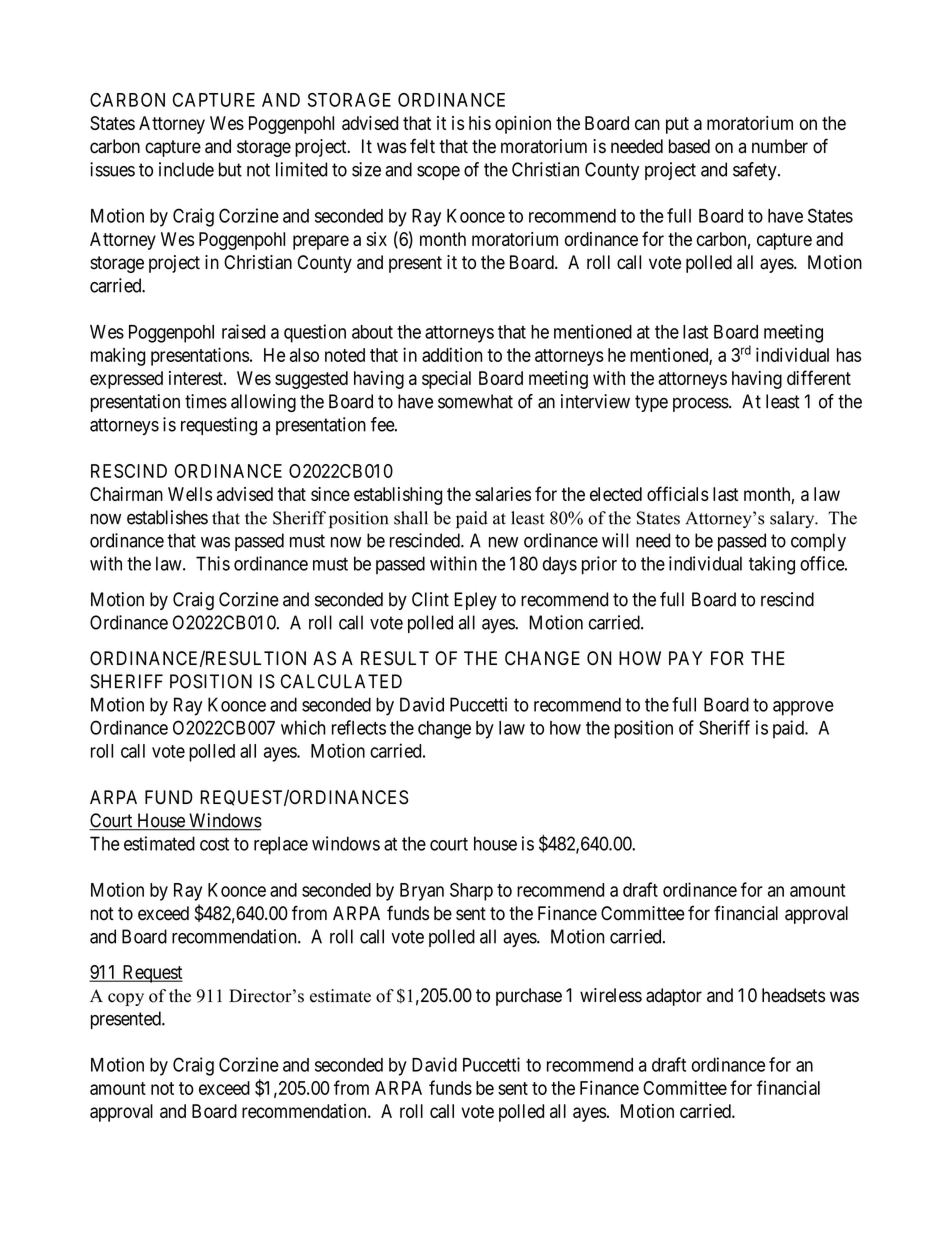 This document has height=1233, width=952. What do you see at coordinates (186, 169) in the document?
I see `include` at bounding box center [186, 169].
